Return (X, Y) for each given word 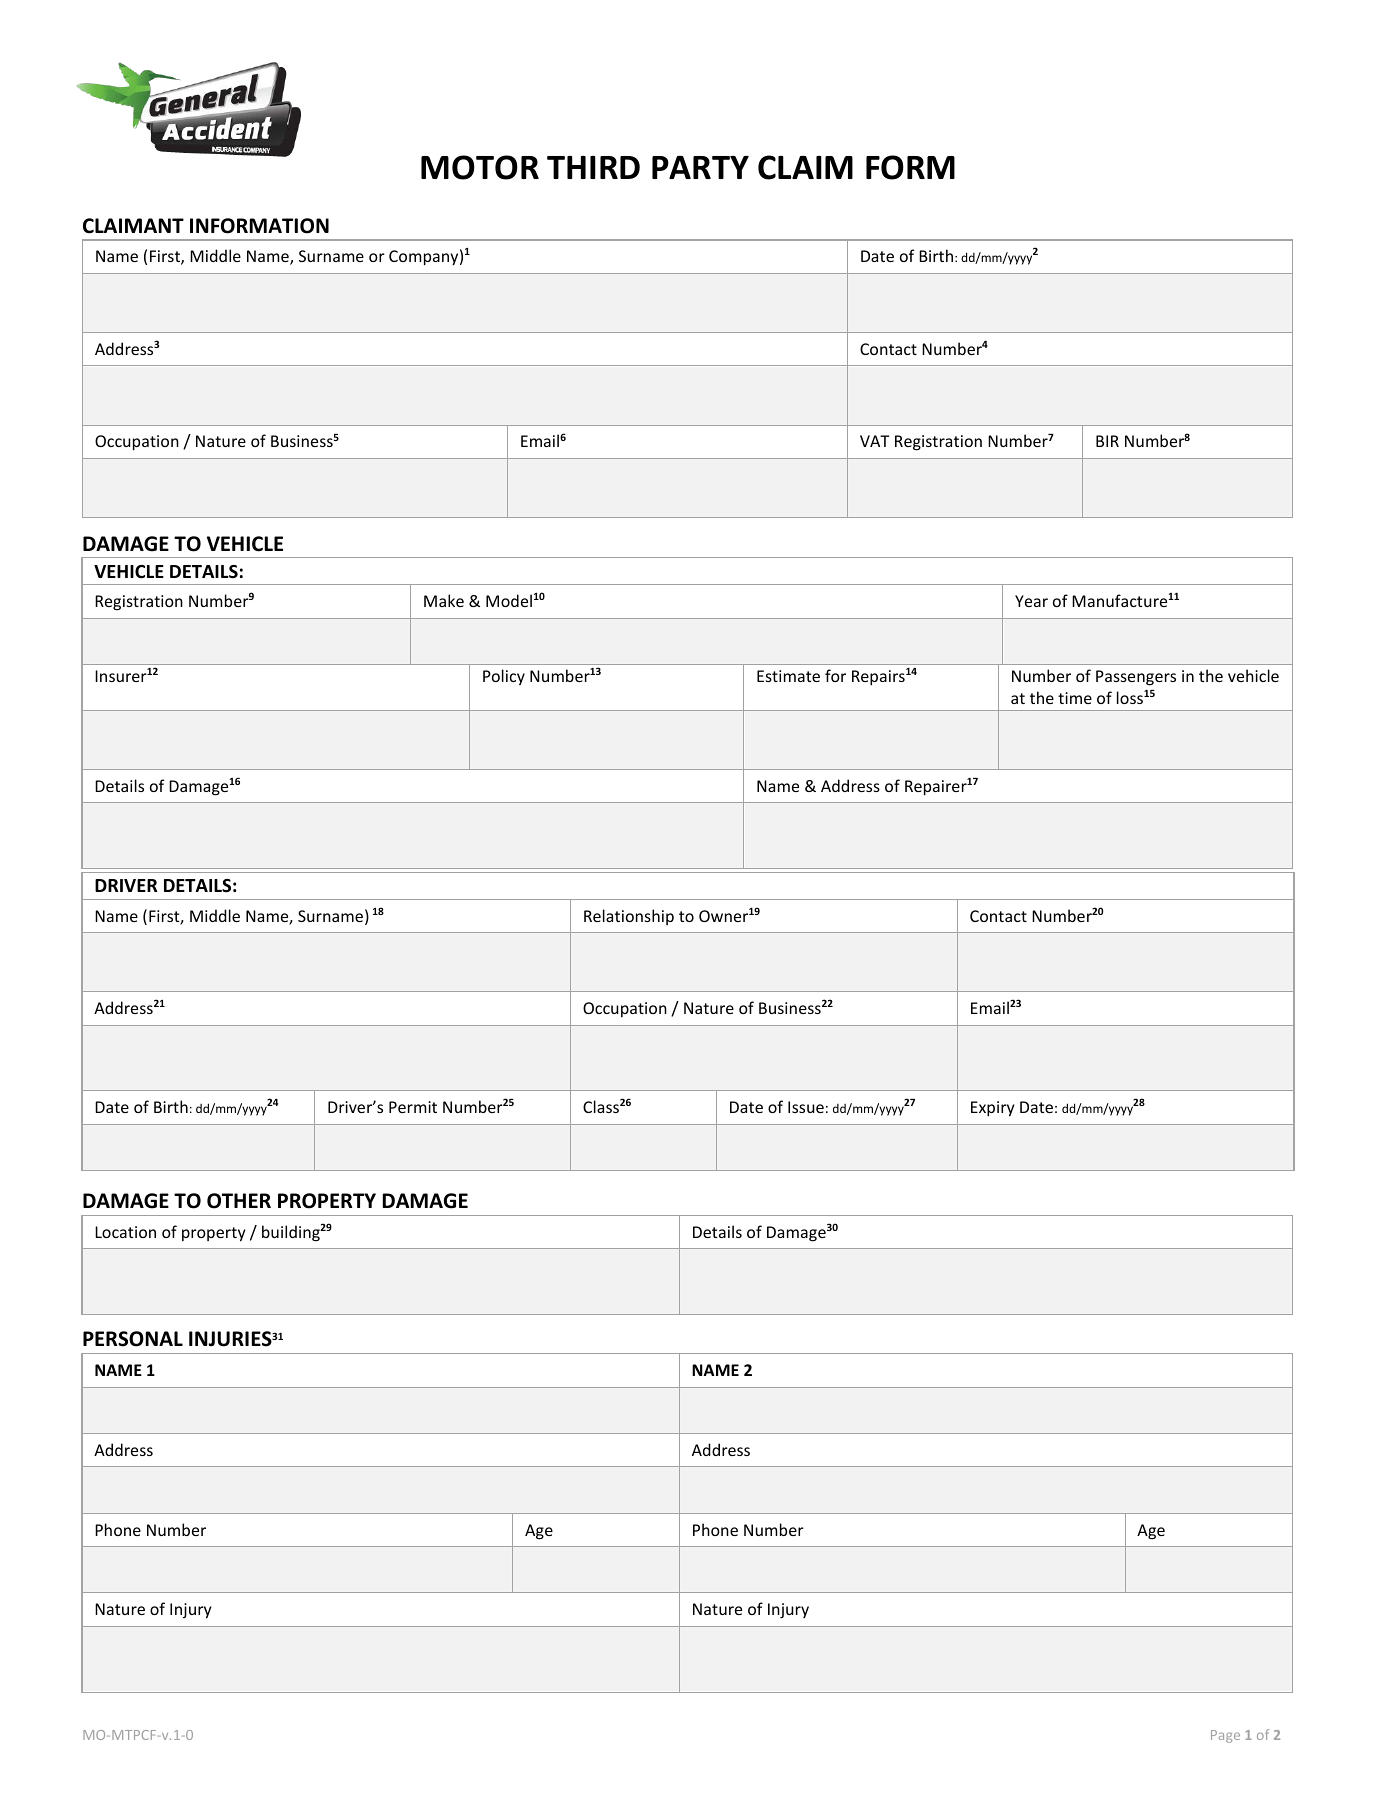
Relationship (629, 917)
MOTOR (480, 167)
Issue (806, 1107)
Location (125, 1232)
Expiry (993, 1109)
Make (444, 600)
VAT (874, 441)
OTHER (239, 1201)
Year (1031, 601)
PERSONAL (133, 1339)
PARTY (700, 167)
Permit (413, 1107)
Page (1225, 1736)
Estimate (788, 676)
